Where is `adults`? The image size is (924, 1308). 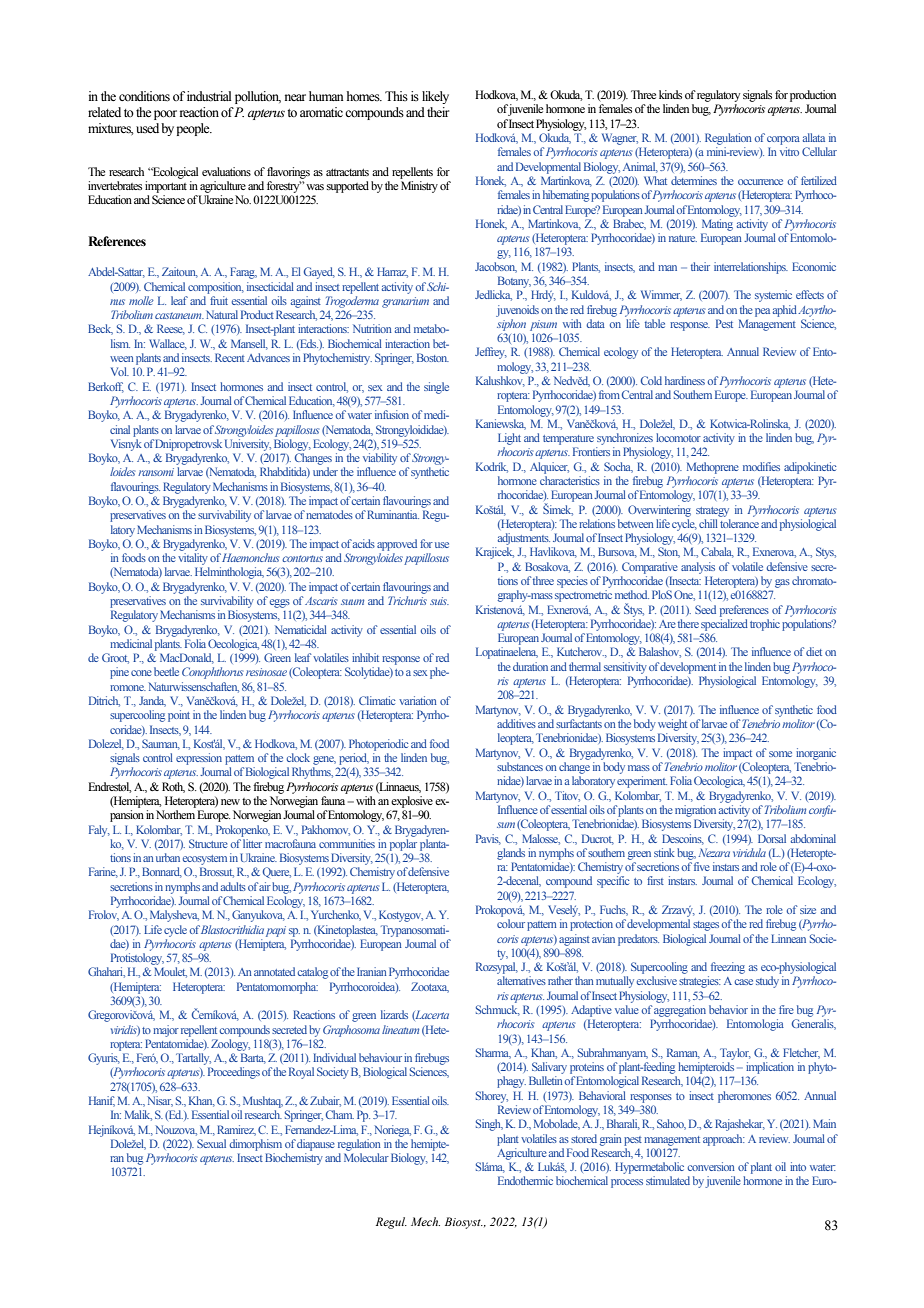 adults is located at coordinates (233, 886).
